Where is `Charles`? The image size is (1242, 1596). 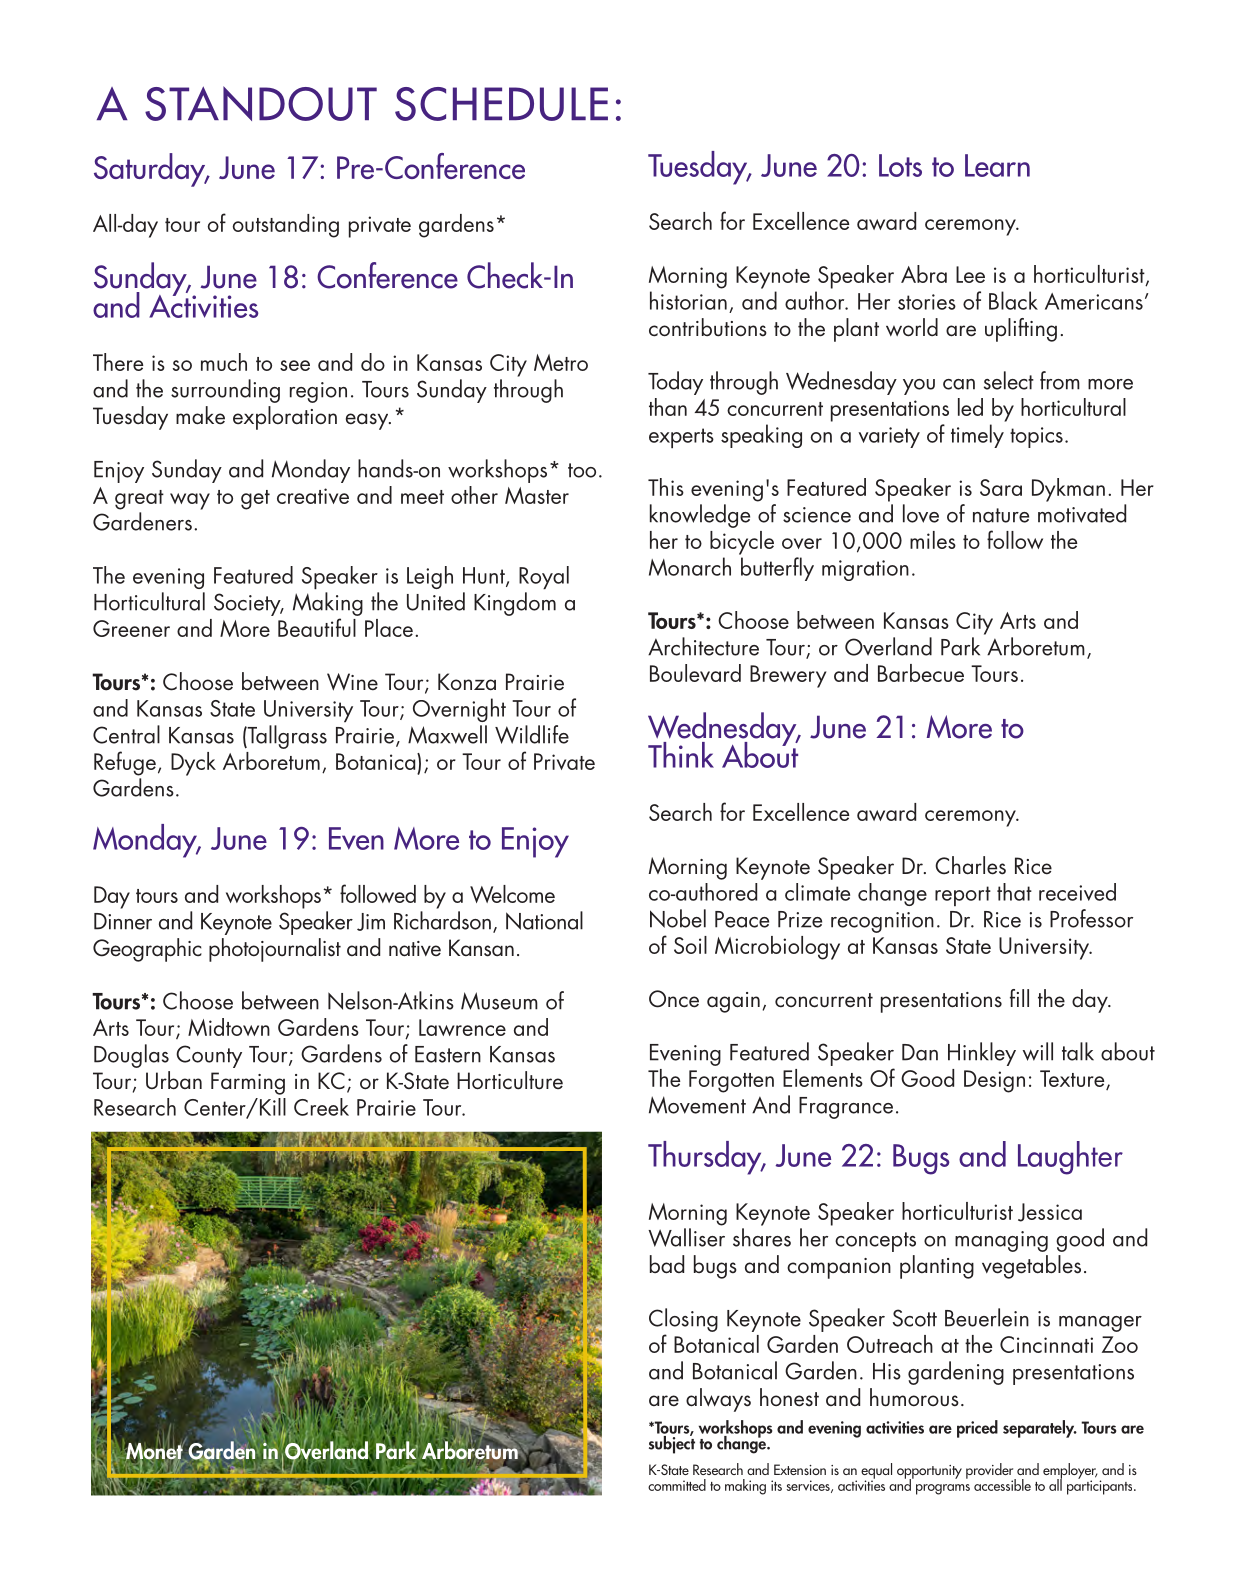
Charles is located at coordinates (970, 865).
